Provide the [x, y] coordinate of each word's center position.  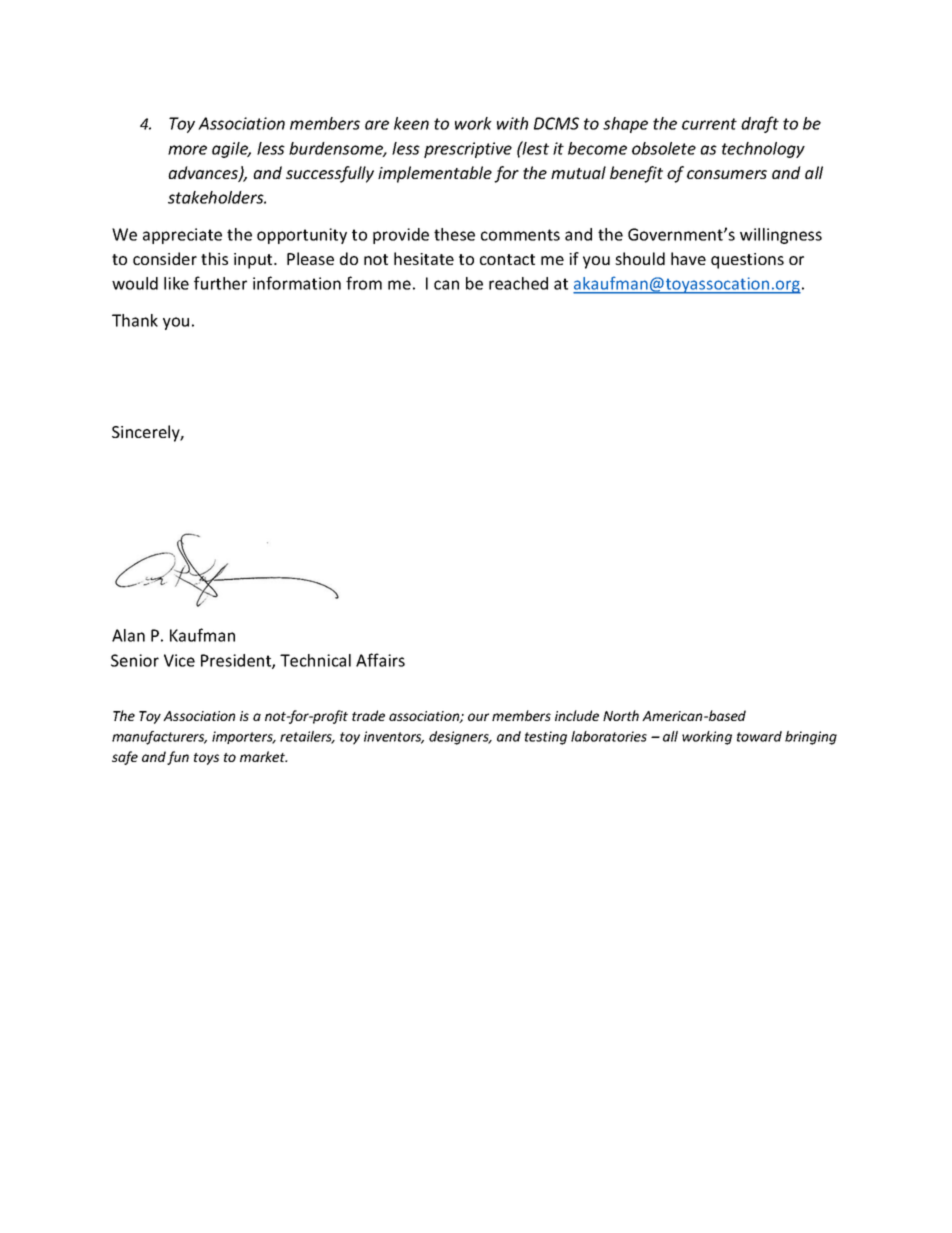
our [478, 717]
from [364, 283]
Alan [128, 635]
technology [763, 150]
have [688, 258]
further [220, 283]
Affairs [380, 660]
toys [206, 759]
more [187, 150]
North [621, 715]
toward [759, 736]
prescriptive [468, 150]
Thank [135, 320]
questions [747, 261]
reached [518, 283]
